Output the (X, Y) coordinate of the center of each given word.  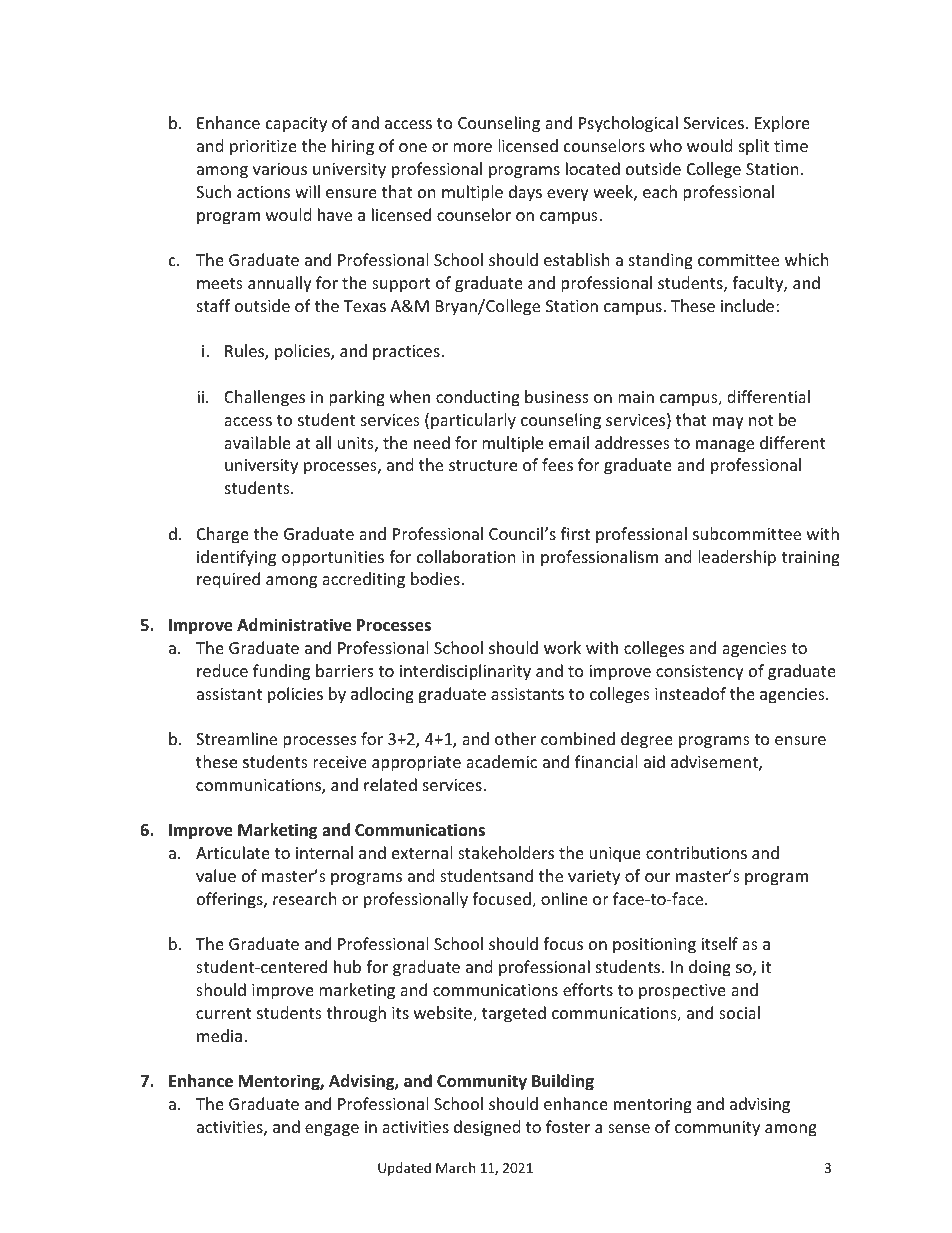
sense (629, 1128)
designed (487, 1128)
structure (483, 466)
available (257, 442)
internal (324, 853)
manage (725, 446)
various (280, 169)
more (472, 147)
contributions (696, 852)
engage (332, 1130)
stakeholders (506, 852)
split (754, 147)
